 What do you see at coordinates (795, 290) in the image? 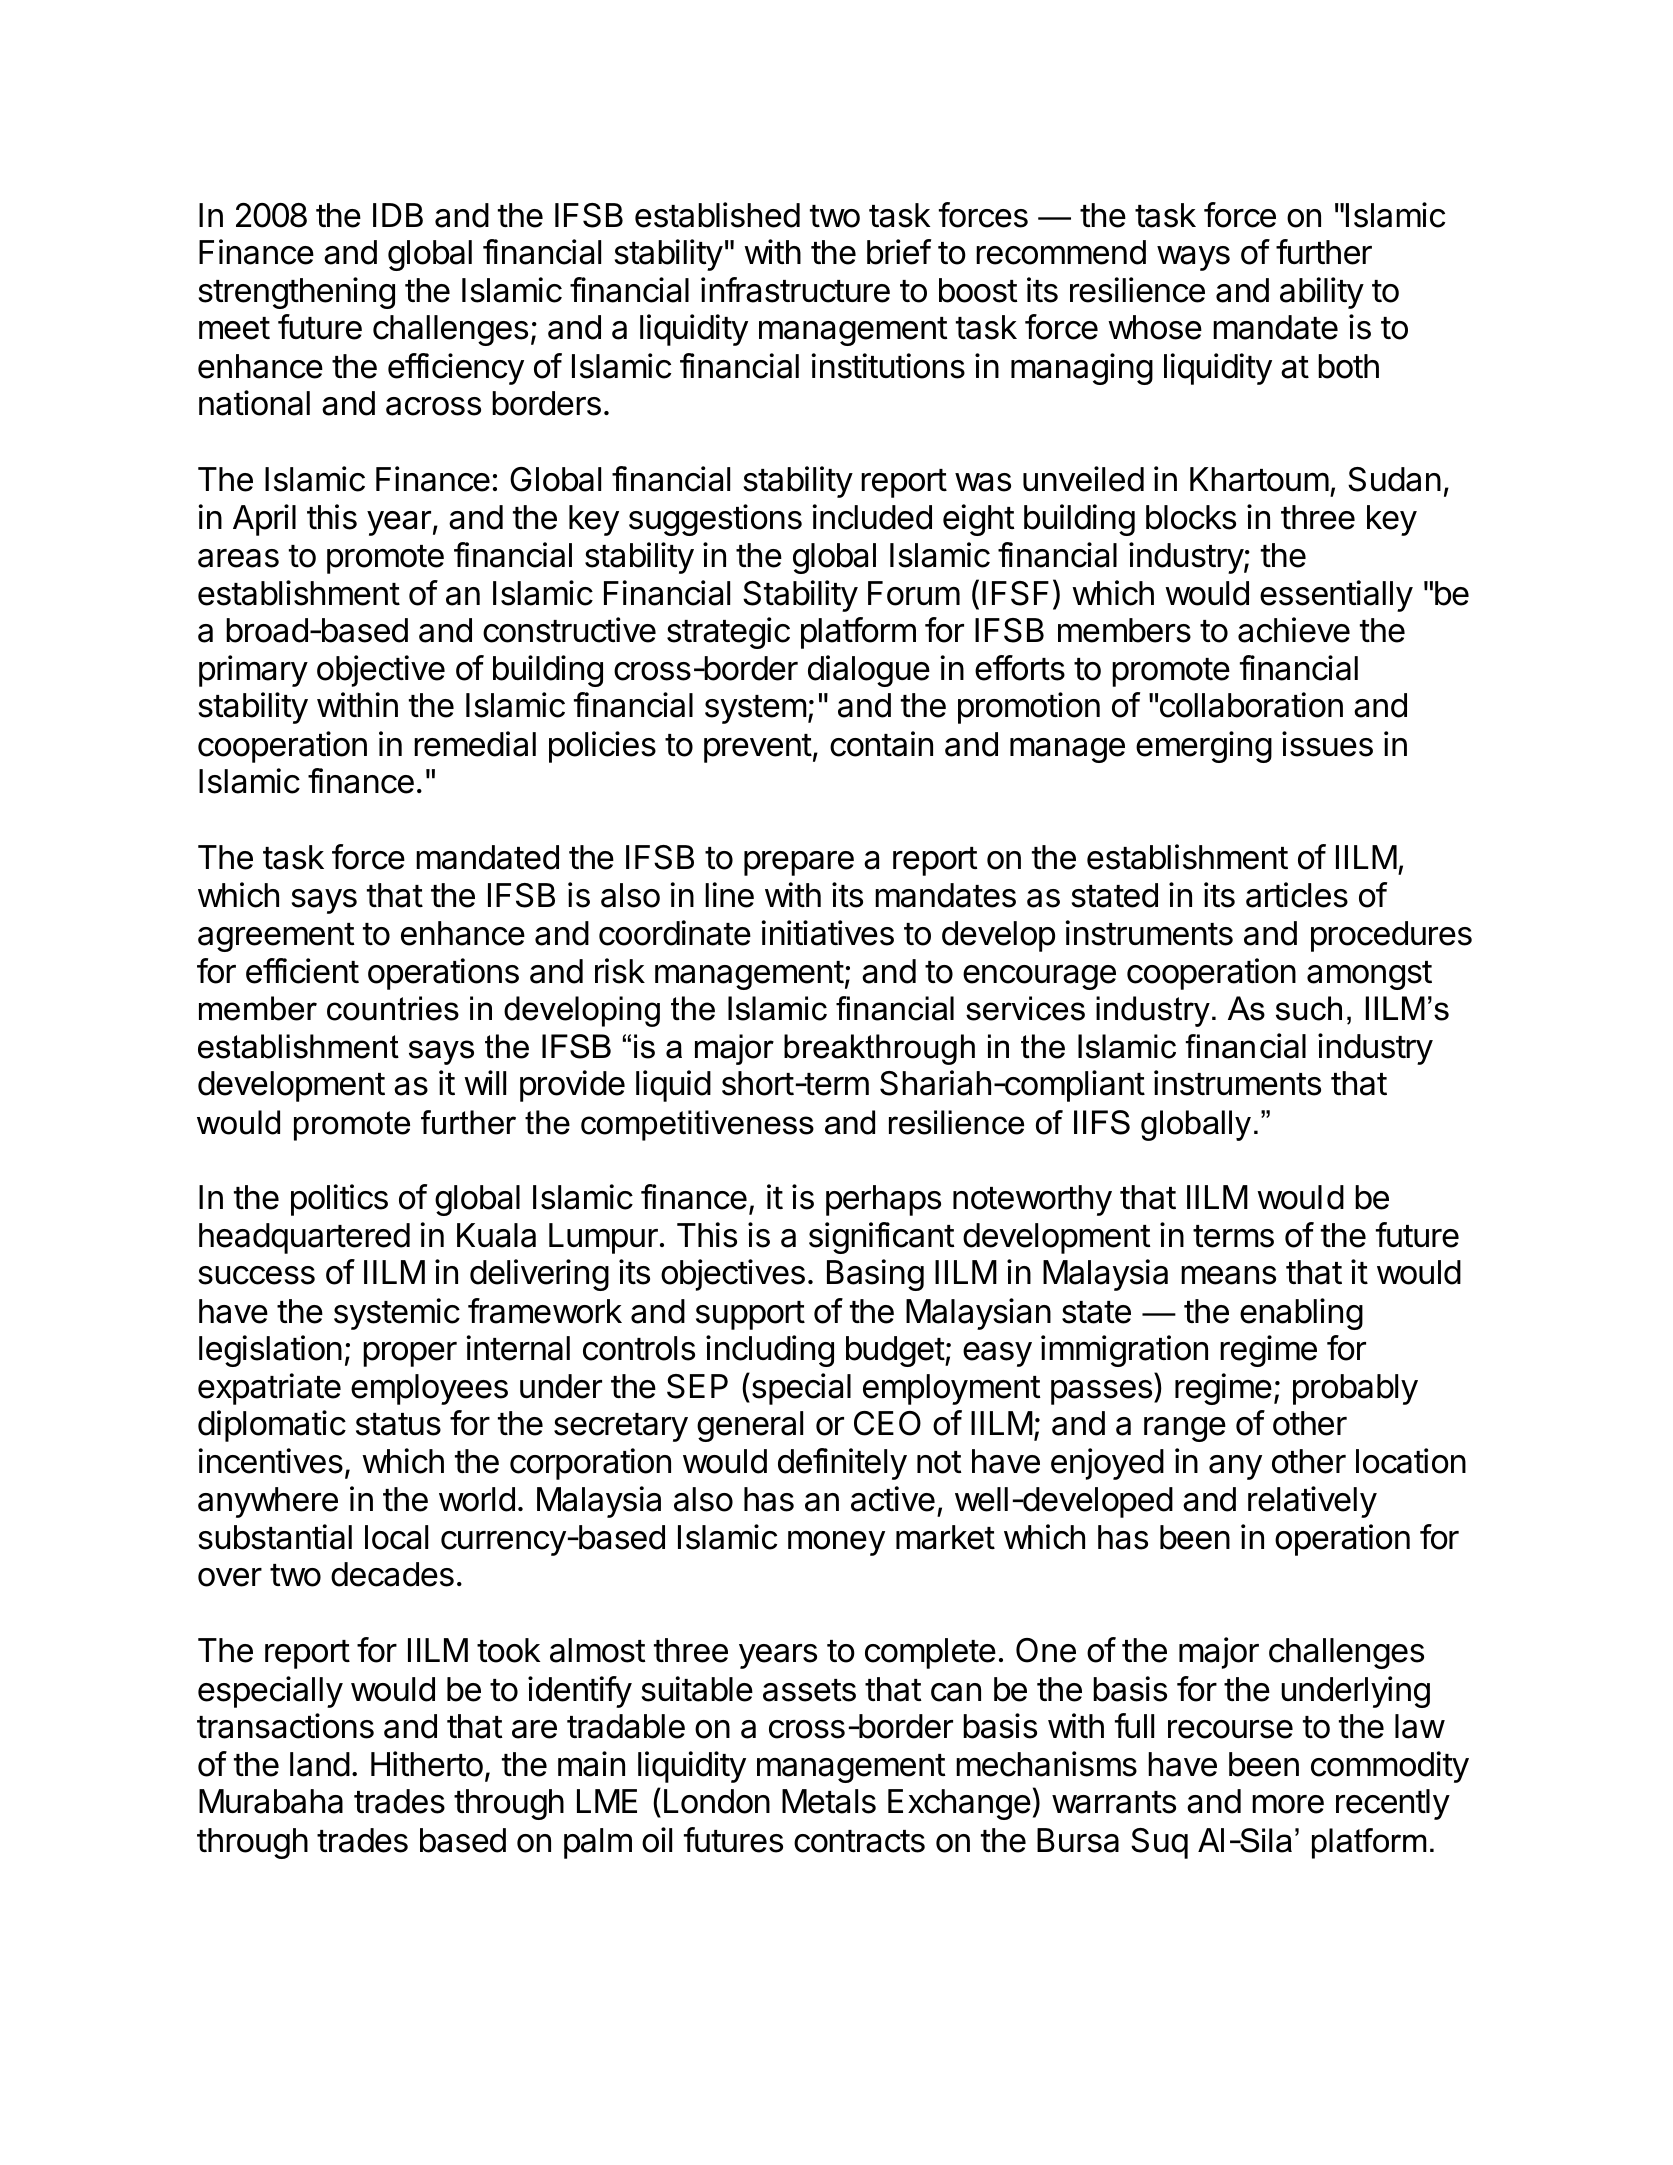
I see `infrastructure` at bounding box center [795, 290].
